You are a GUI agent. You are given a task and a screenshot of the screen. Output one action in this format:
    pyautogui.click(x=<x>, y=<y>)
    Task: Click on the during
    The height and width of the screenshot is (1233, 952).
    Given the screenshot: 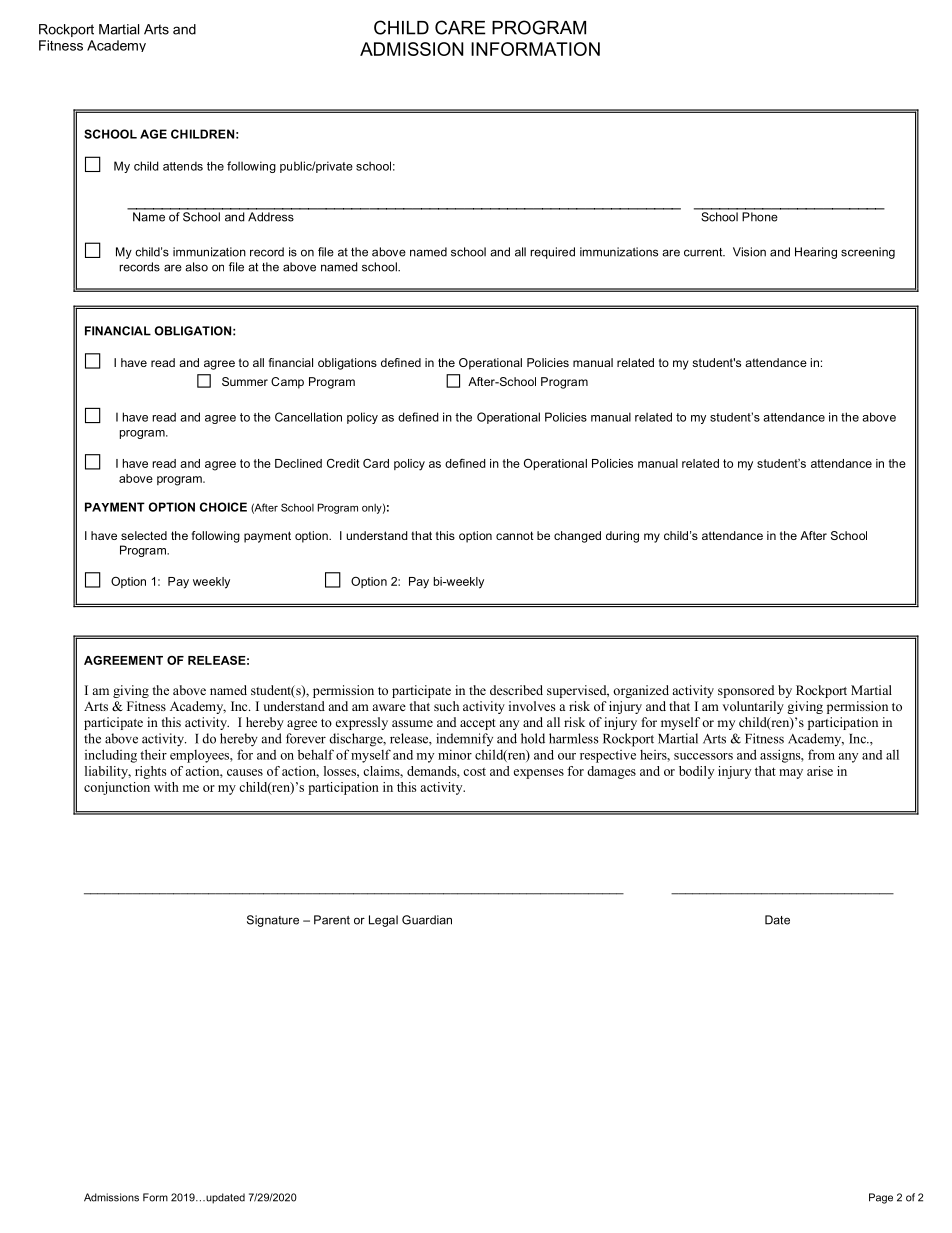 What is the action you would take?
    pyautogui.click(x=622, y=537)
